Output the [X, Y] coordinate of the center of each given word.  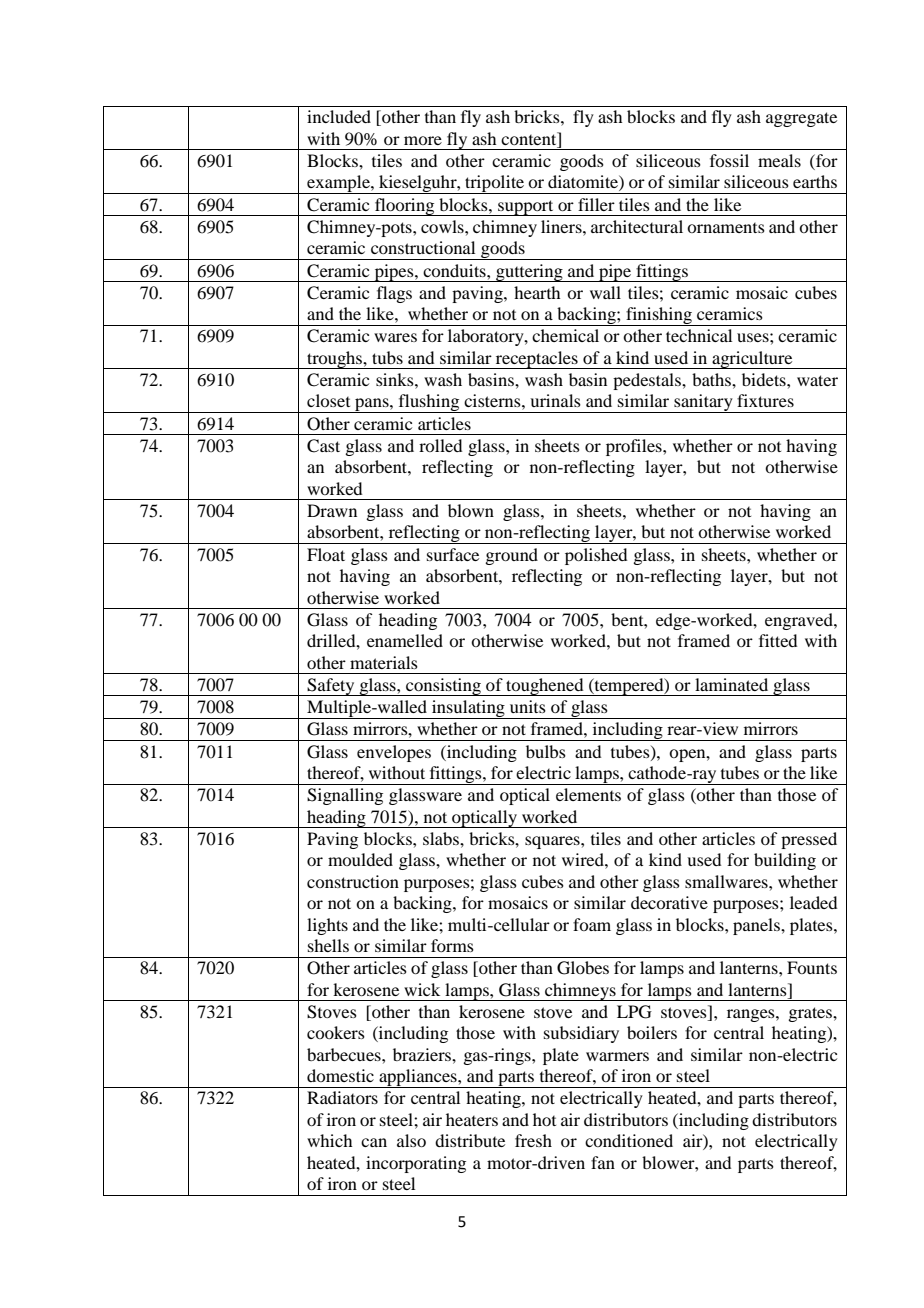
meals [779, 160]
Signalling [345, 796]
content [530, 138]
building [785, 861]
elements [588, 794]
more [423, 140]
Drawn [332, 510]
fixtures [765, 400]
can [374, 1142]
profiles [635, 447]
